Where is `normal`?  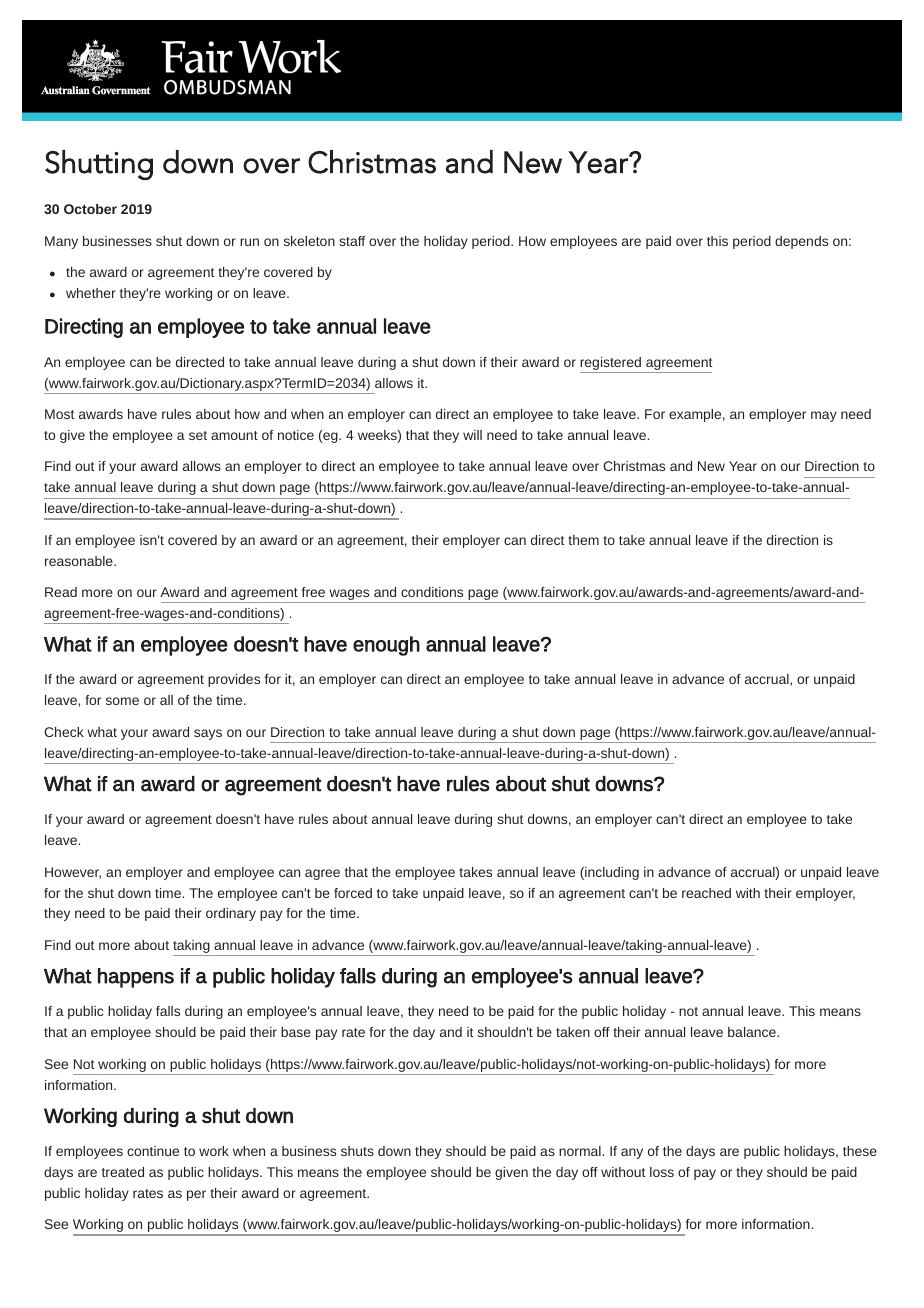 normal is located at coordinates (581, 1151).
